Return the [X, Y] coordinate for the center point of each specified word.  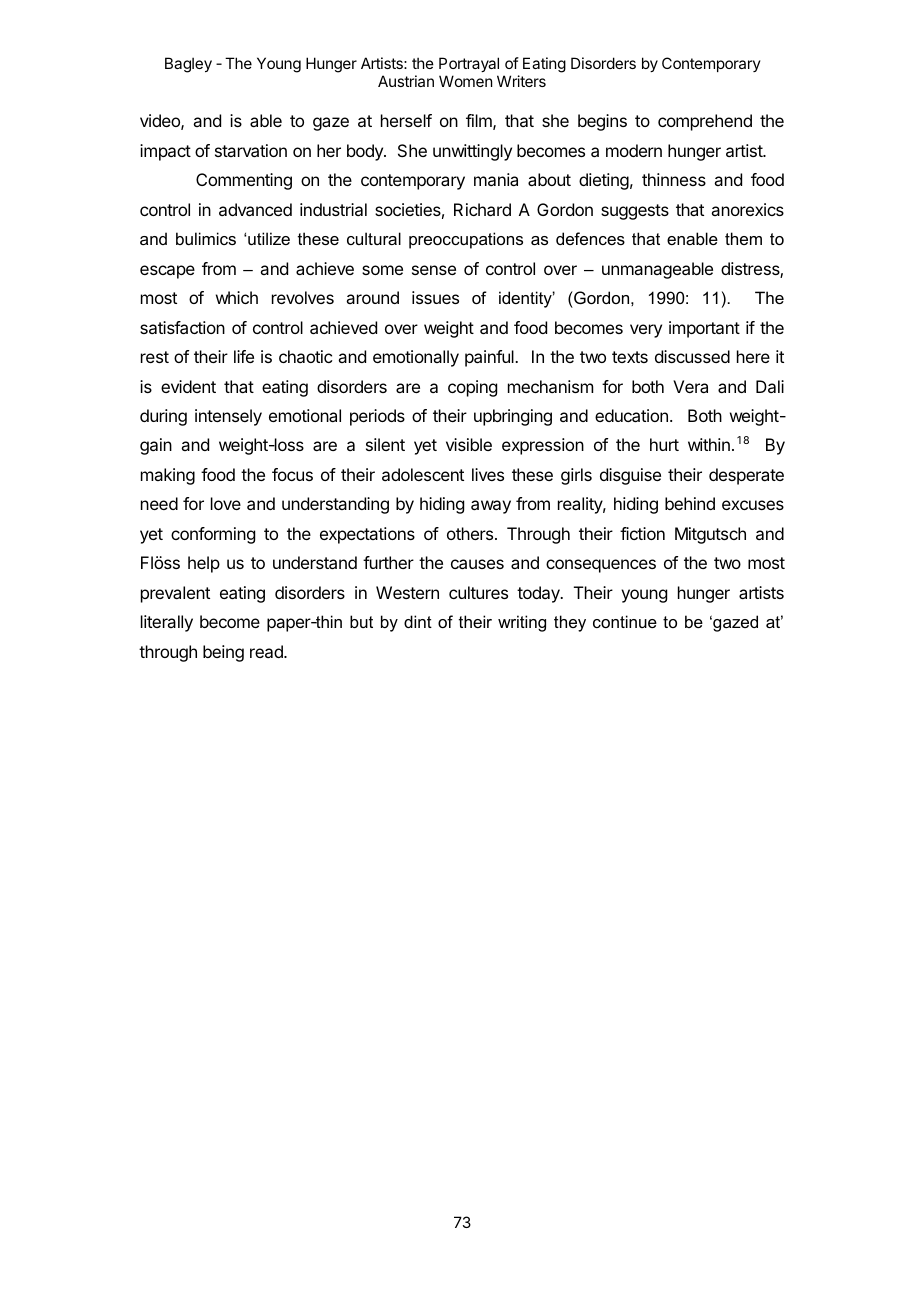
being [223, 653]
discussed [692, 356]
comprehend [705, 122]
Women [465, 81]
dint [418, 621]
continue [625, 621]
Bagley [188, 65]
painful [490, 358]
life [244, 356]
